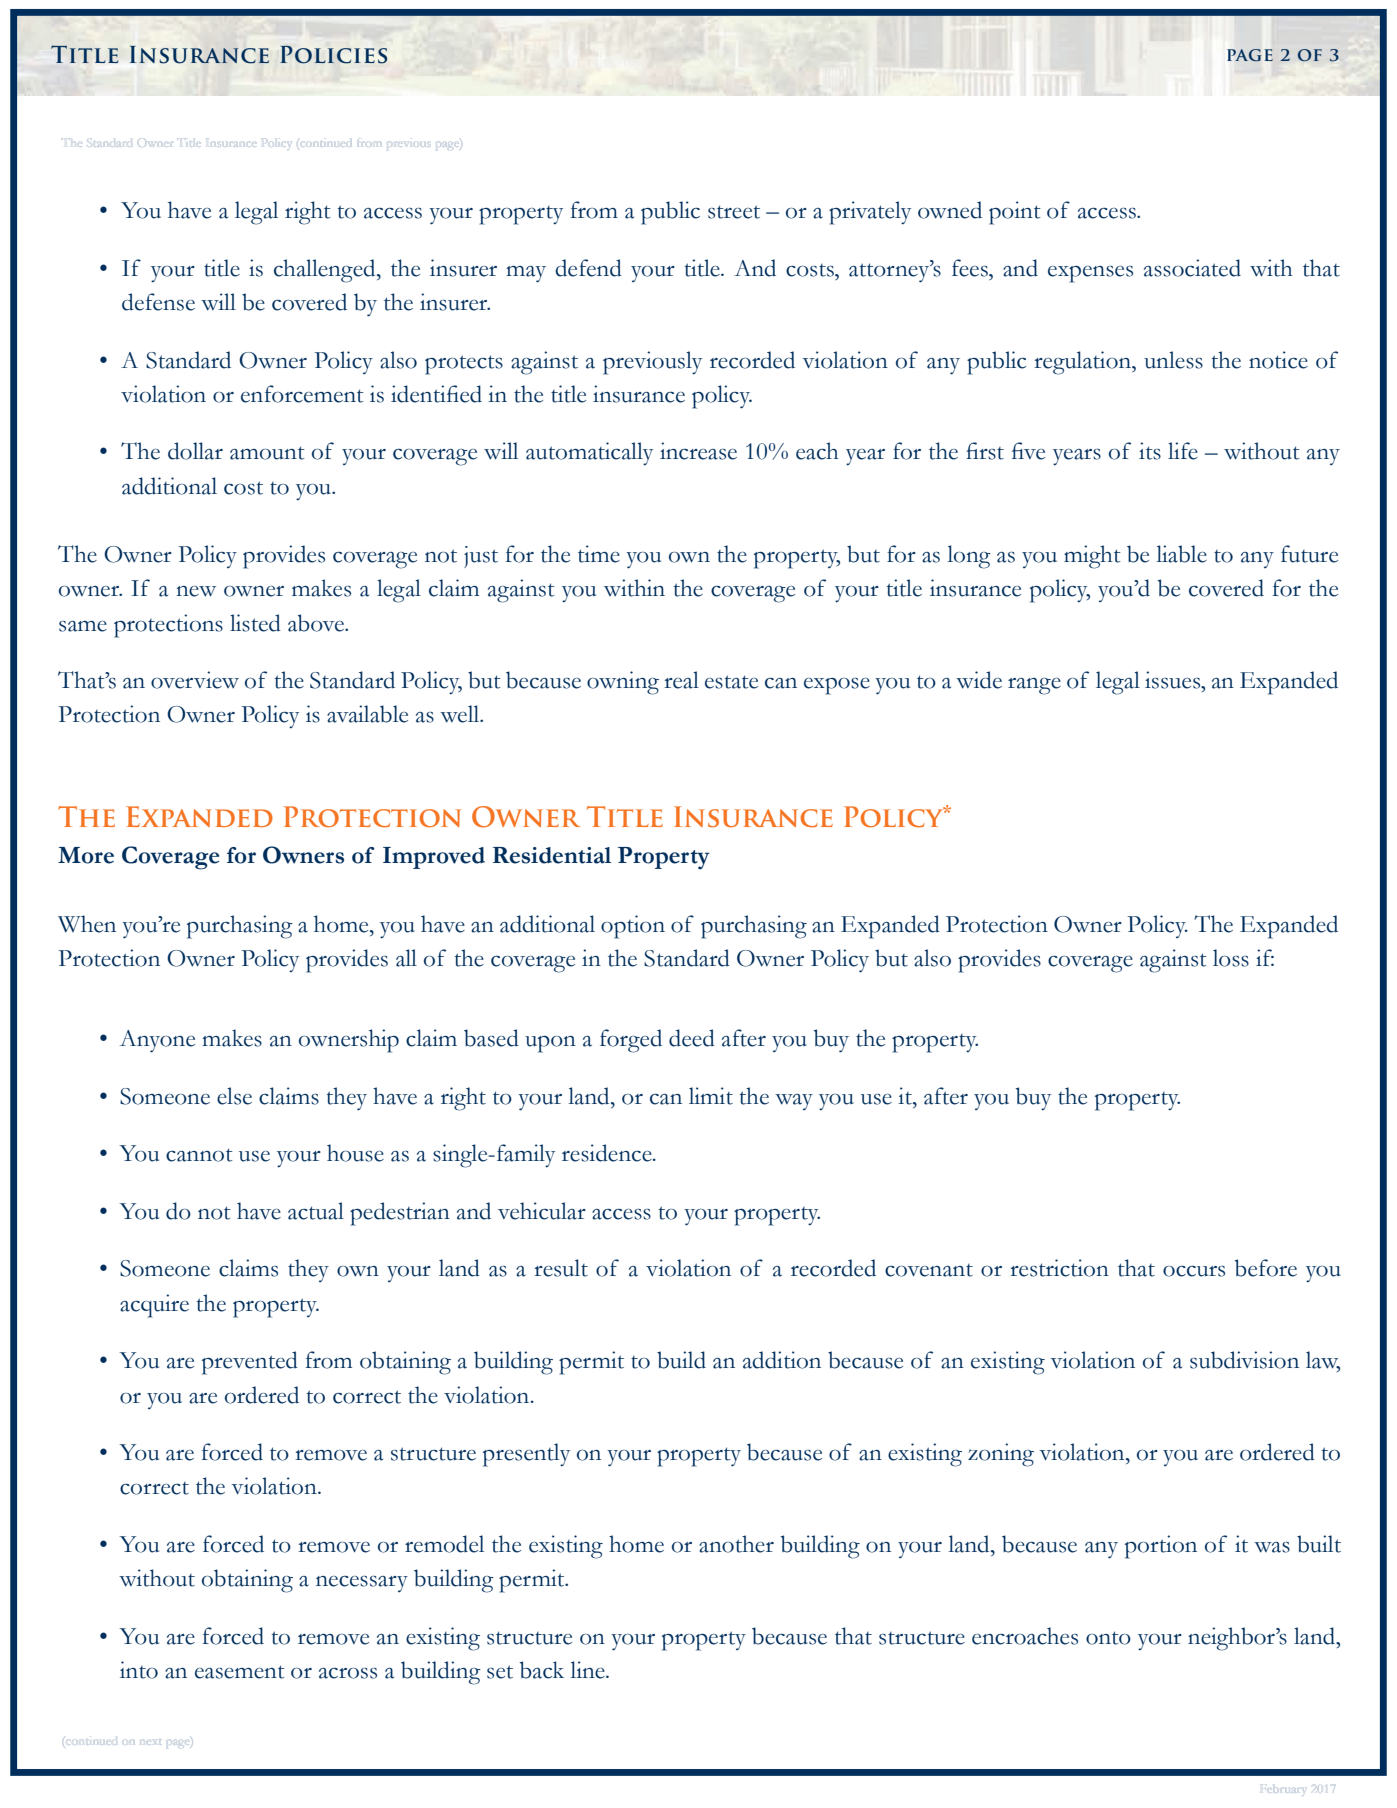 The width and height of the screenshot is (1397, 1808). What do you see at coordinates (1192, 268) in the screenshot?
I see `associated` at bounding box center [1192, 268].
